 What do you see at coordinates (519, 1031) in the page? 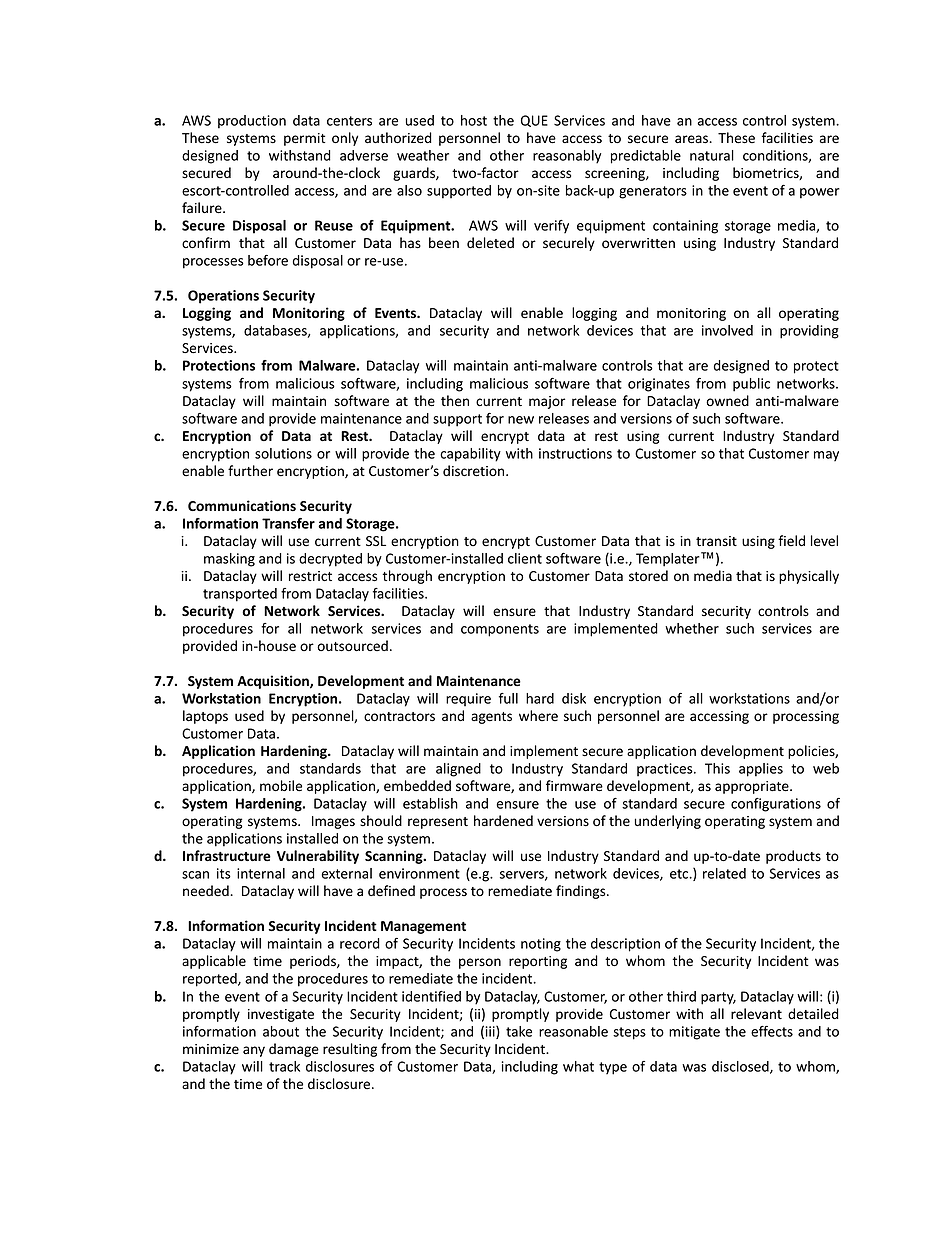
I see `take` at bounding box center [519, 1031].
